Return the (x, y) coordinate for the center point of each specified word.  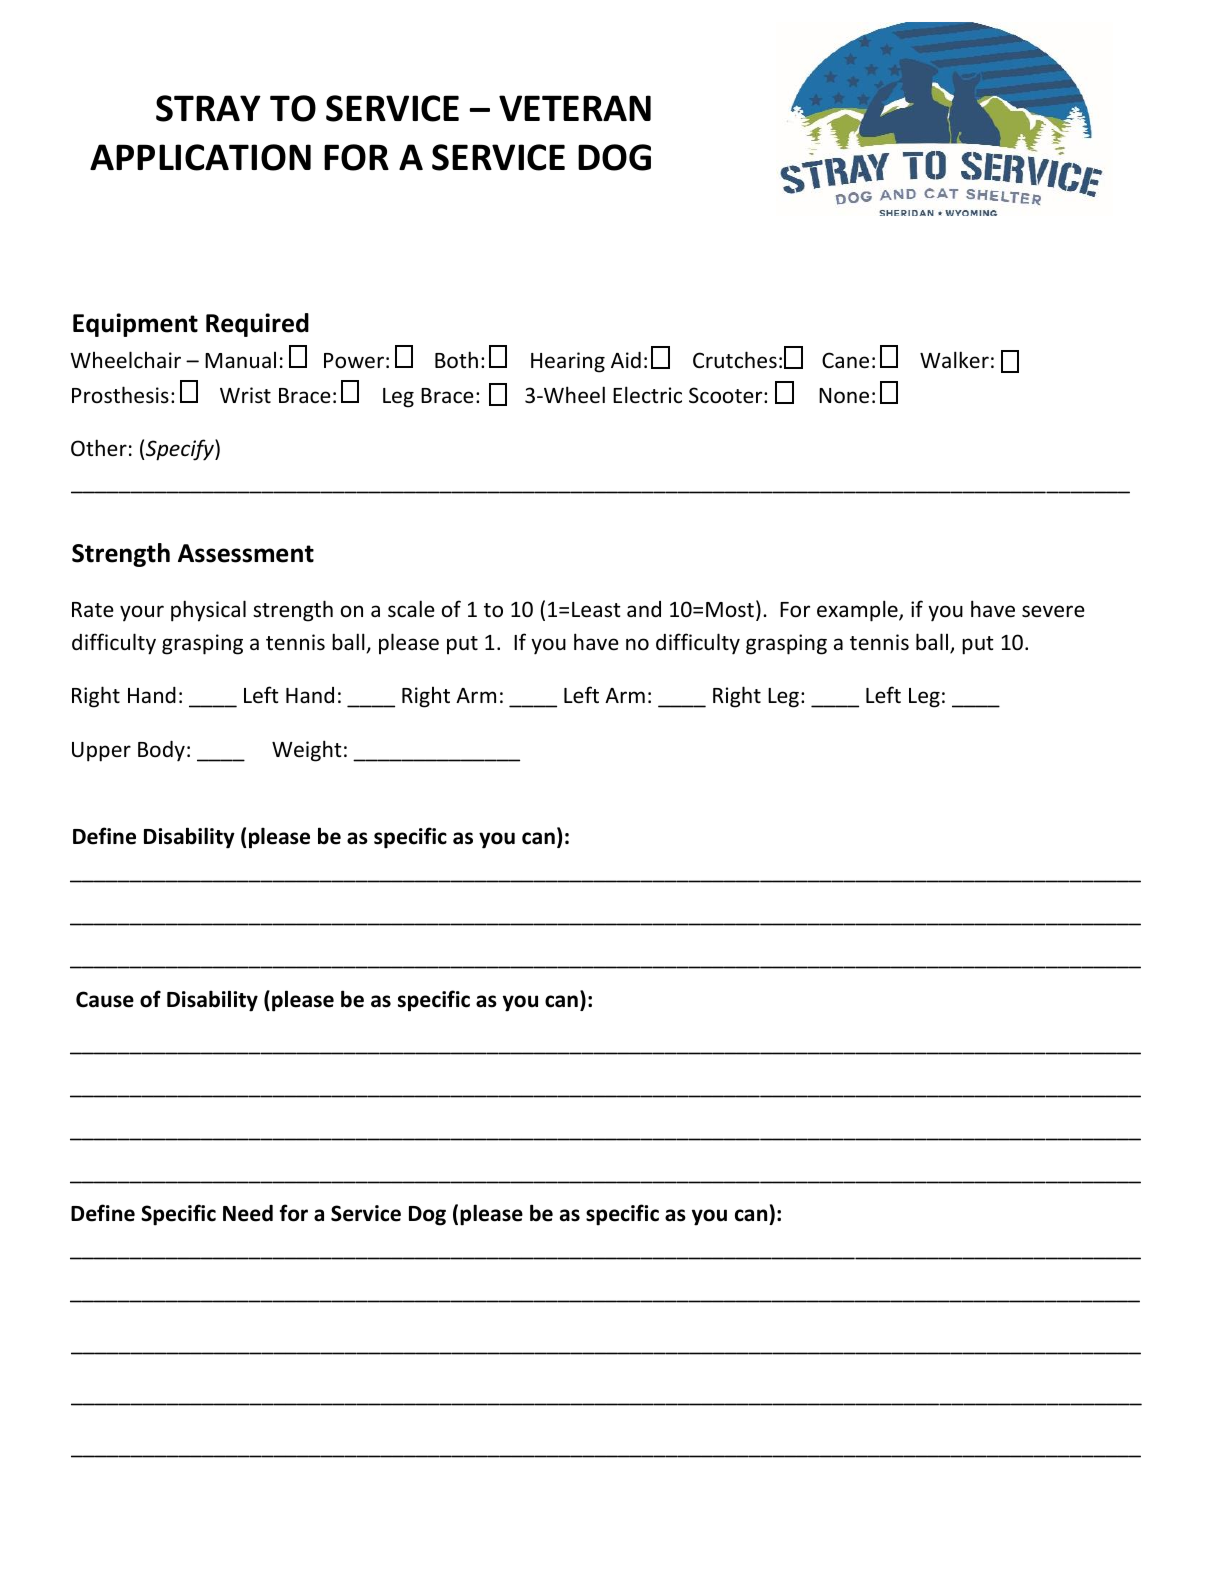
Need (248, 1213)
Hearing (568, 362)
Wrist (245, 395)
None (844, 396)
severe (1053, 611)
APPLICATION (200, 157)
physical (208, 611)
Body (161, 751)
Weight (307, 751)
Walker (954, 359)
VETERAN (575, 108)
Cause (105, 999)
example (858, 611)
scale (411, 609)
